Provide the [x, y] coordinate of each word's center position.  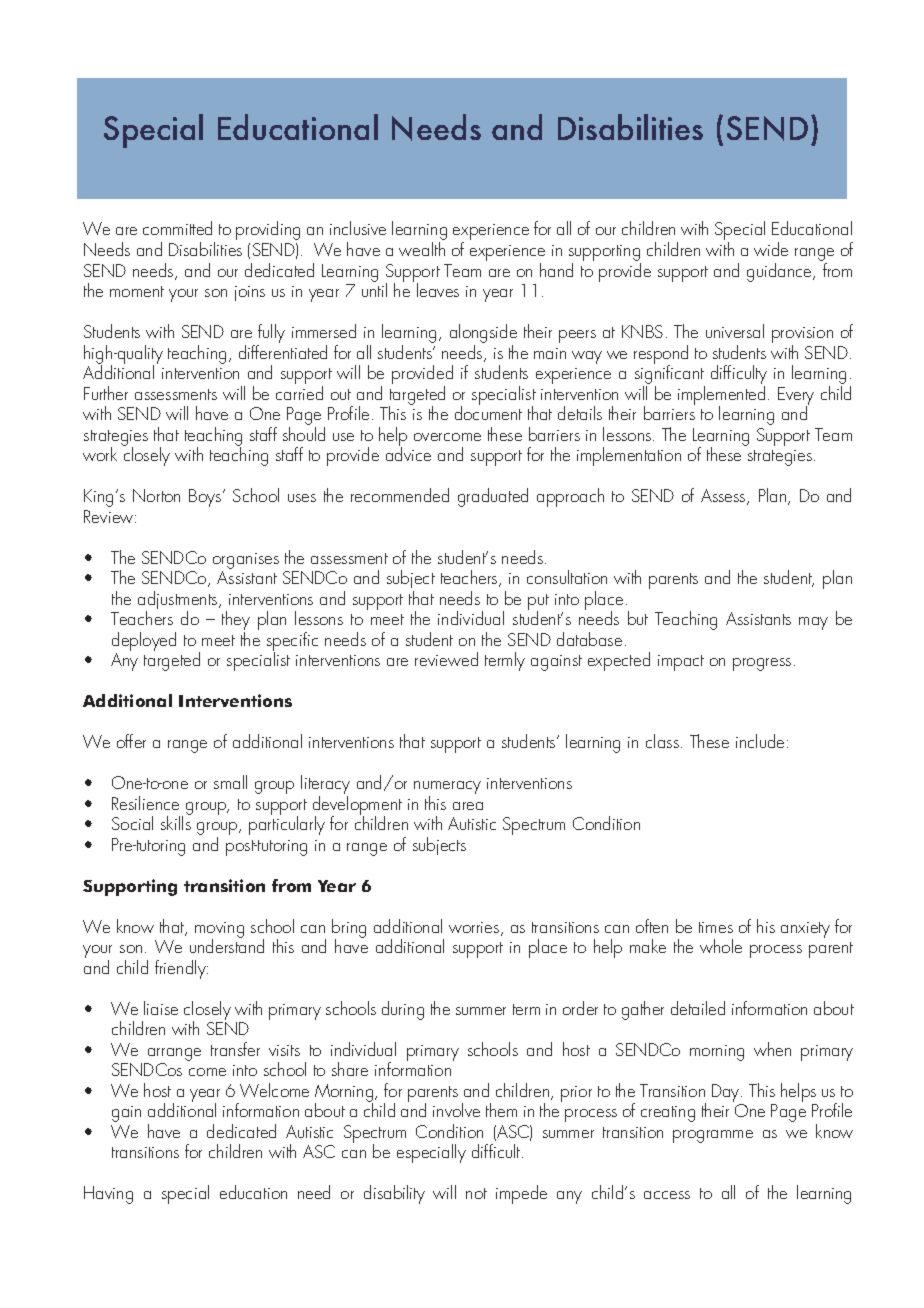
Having [108, 1195]
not [476, 1193]
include [760, 741]
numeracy [447, 789]
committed [177, 228]
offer [131, 741]
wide [771, 249]
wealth [422, 249]
